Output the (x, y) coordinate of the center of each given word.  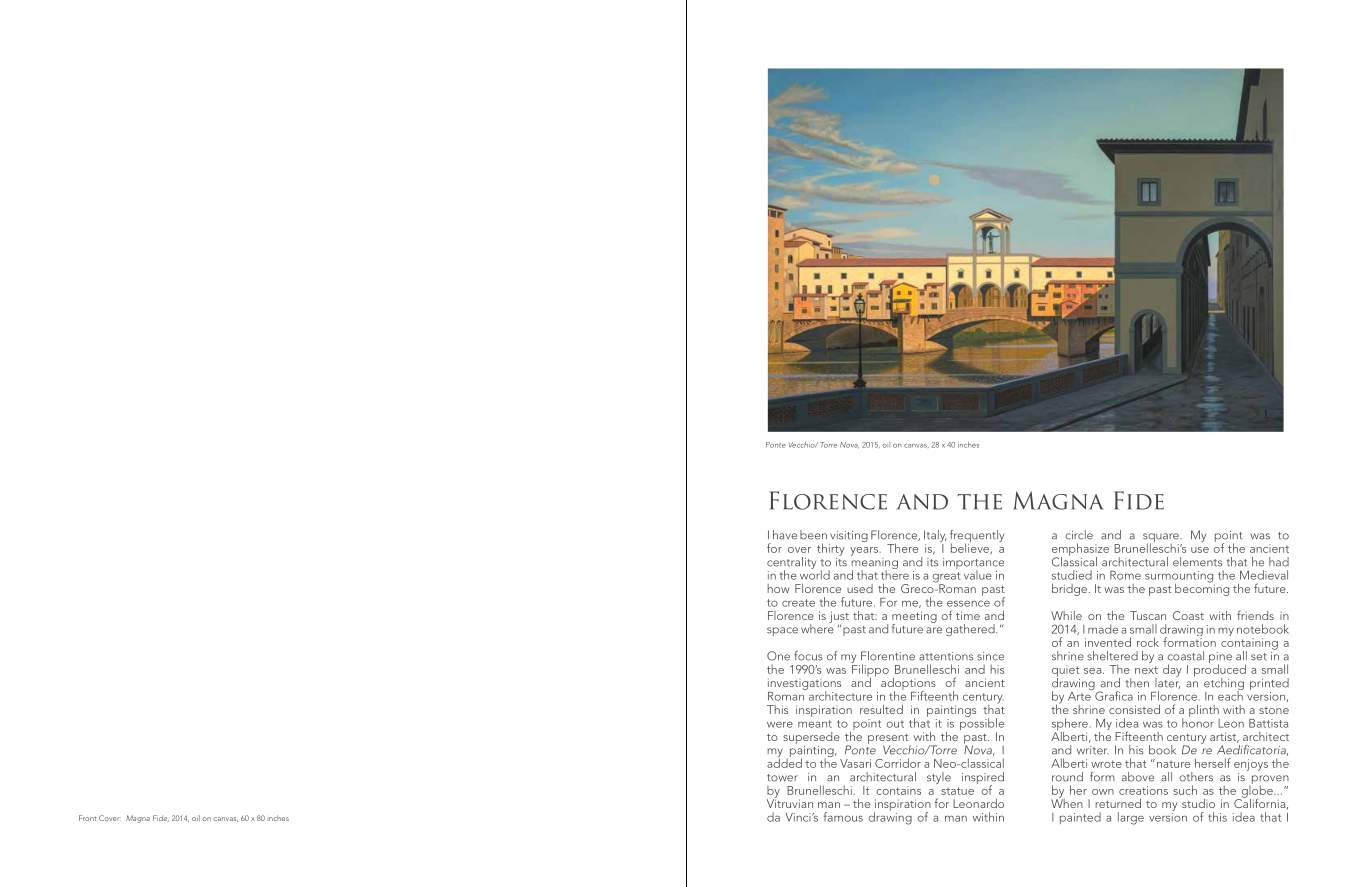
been (813, 535)
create (798, 603)
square (1162, 539)
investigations (804, 685)
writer (1093, 750)
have (785, 535)
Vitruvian (790, 802)
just (839, 618)
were (780, 724)
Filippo (870, 670)
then (1137, 683)
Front (87, 818)
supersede (811, 738)
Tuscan (1148, 615)
